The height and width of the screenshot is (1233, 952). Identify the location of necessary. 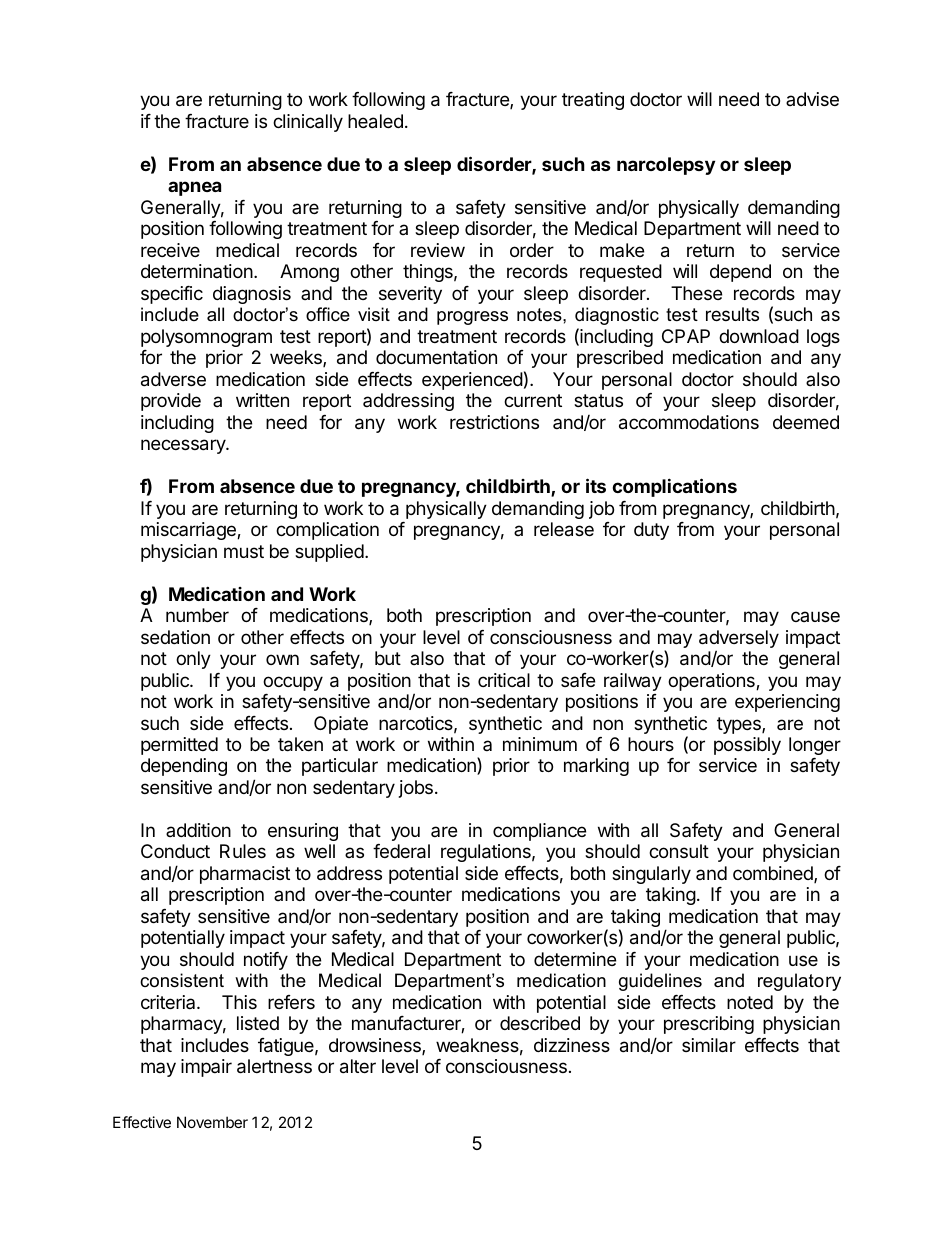
(184, 446).
